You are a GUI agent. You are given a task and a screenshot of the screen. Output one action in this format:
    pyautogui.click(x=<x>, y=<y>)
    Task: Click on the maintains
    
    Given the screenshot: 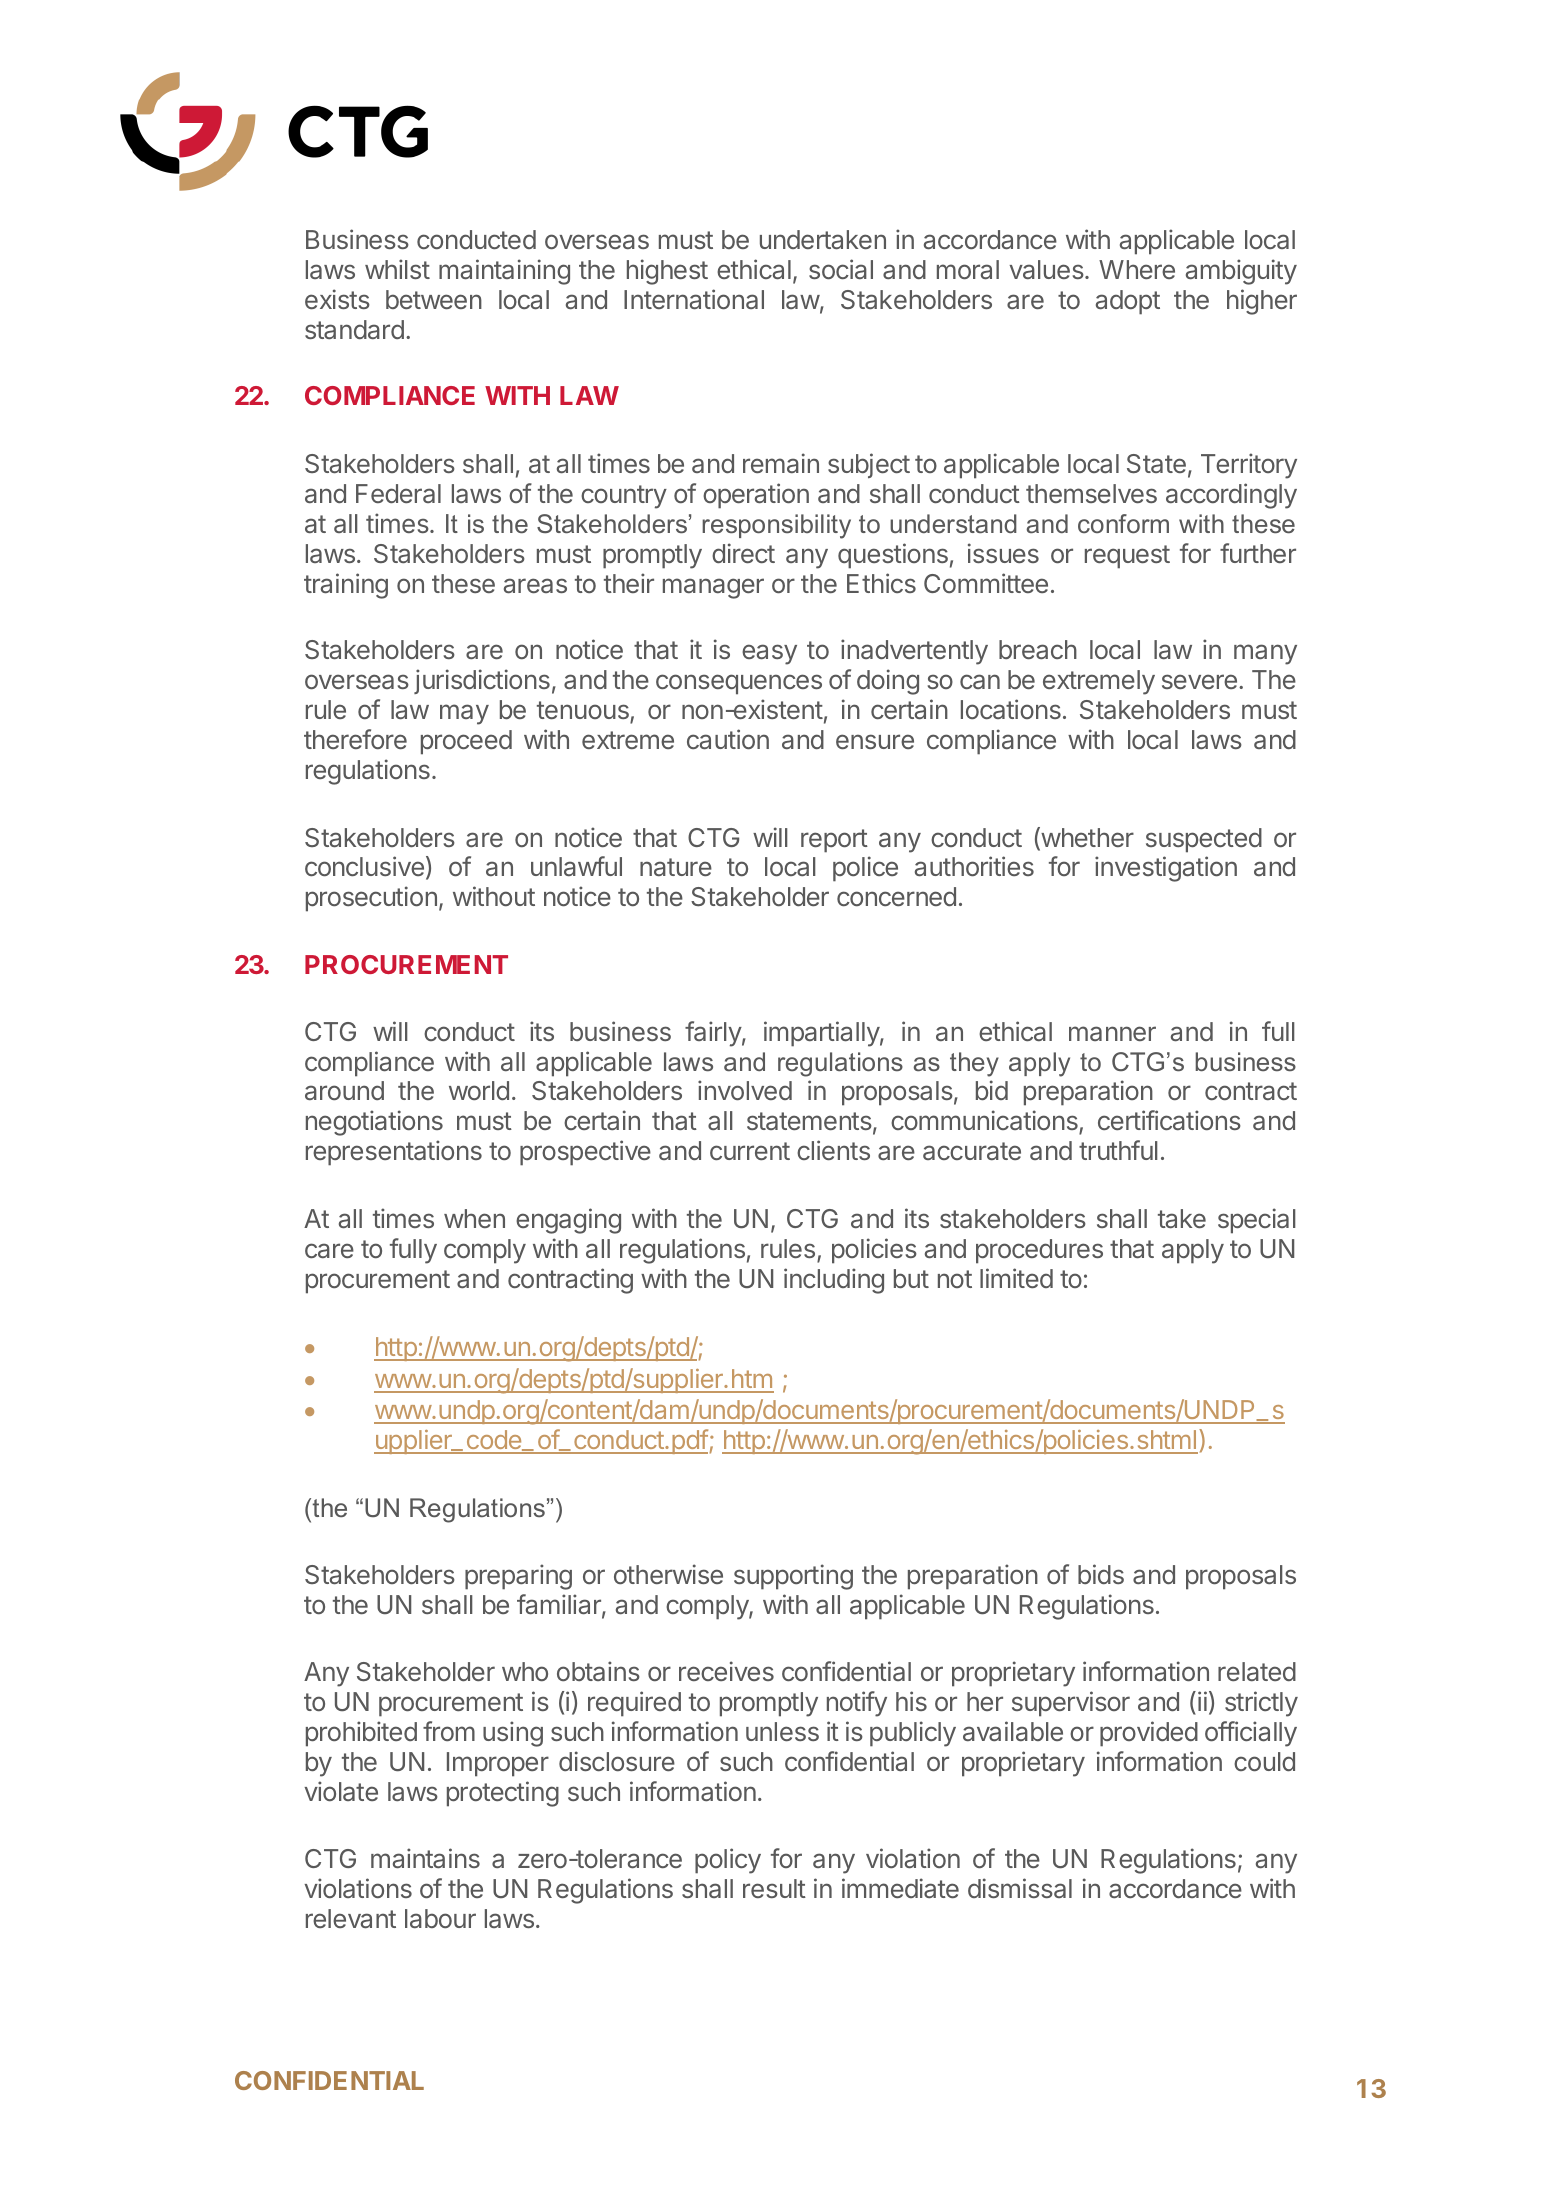 What is the action you would take?
    pyautogui.click(x=425, y=1858)
